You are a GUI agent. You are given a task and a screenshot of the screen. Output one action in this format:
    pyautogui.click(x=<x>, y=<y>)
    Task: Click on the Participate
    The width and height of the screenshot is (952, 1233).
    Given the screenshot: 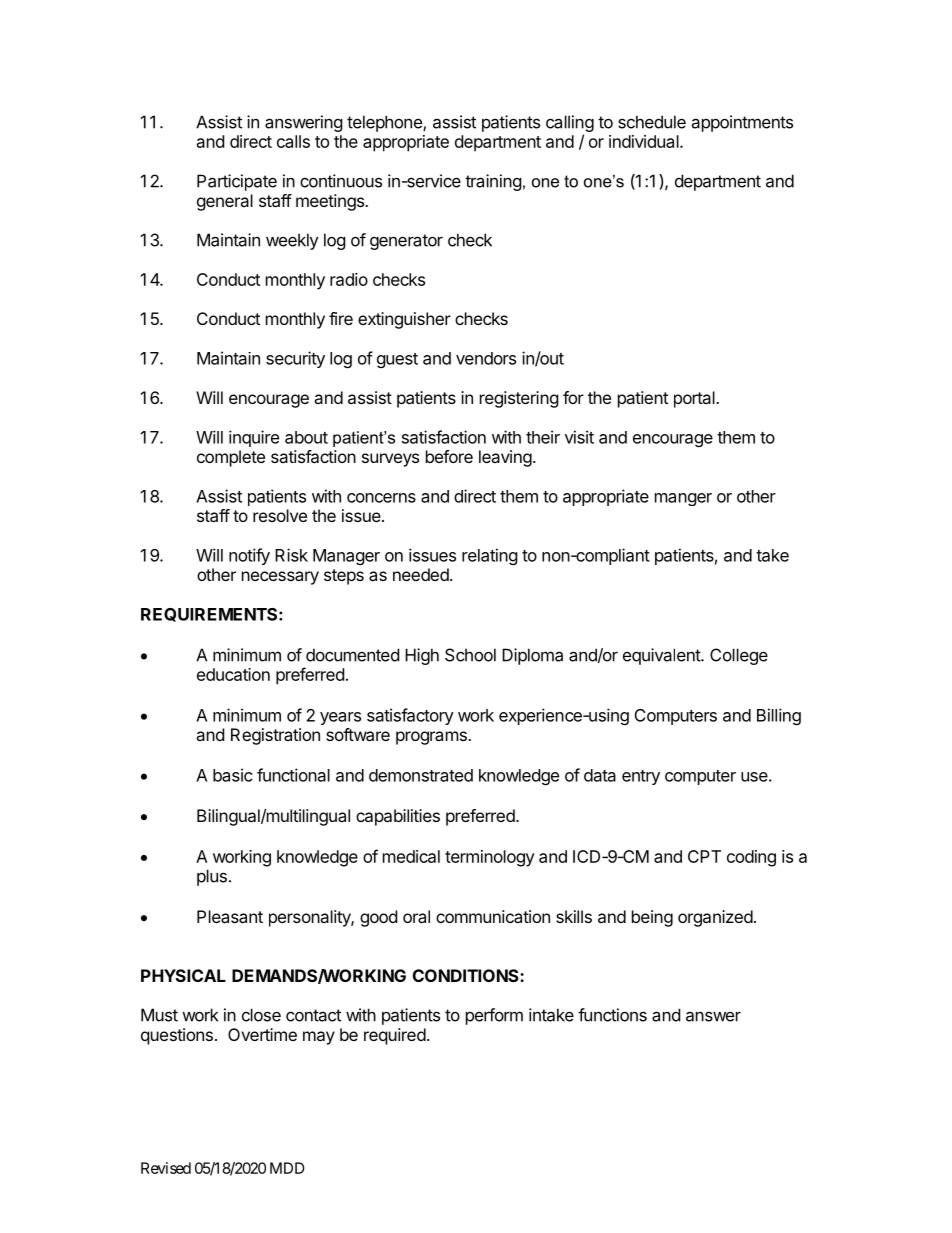 What is the action you would take?
    pyautogui.click(x=237, y=182)
